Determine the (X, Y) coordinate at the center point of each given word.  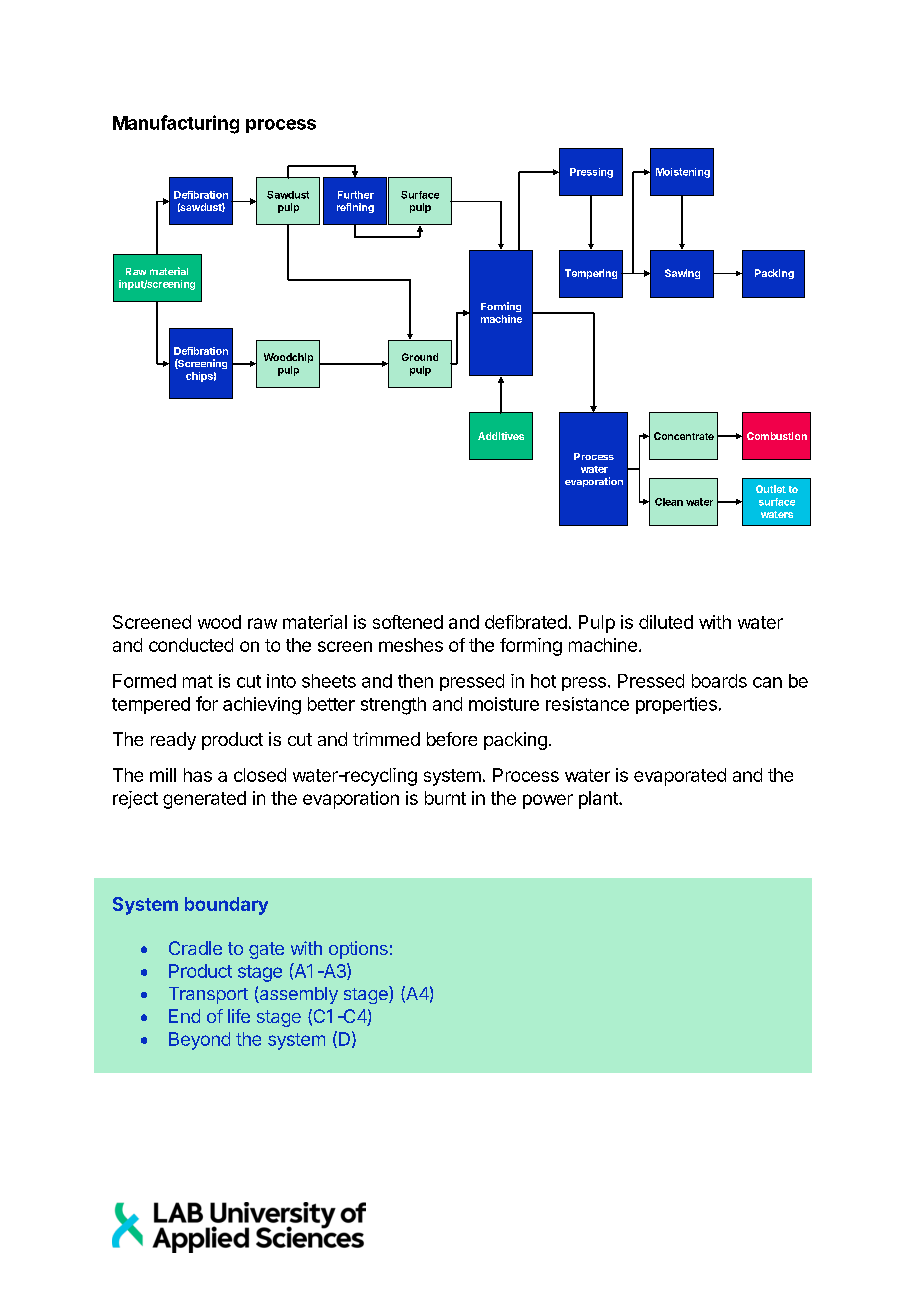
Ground (420, 357)
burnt (445, 798)
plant (599, 800)
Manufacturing (176, 124)
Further (356, 195)
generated (204, 800)
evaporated (680, 777)
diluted (666, 622)
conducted (191, 645)
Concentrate (684, 436)
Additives (501, 436)
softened (408, 622)
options (358, 950)
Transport (208, 995)
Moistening (683, 173)
